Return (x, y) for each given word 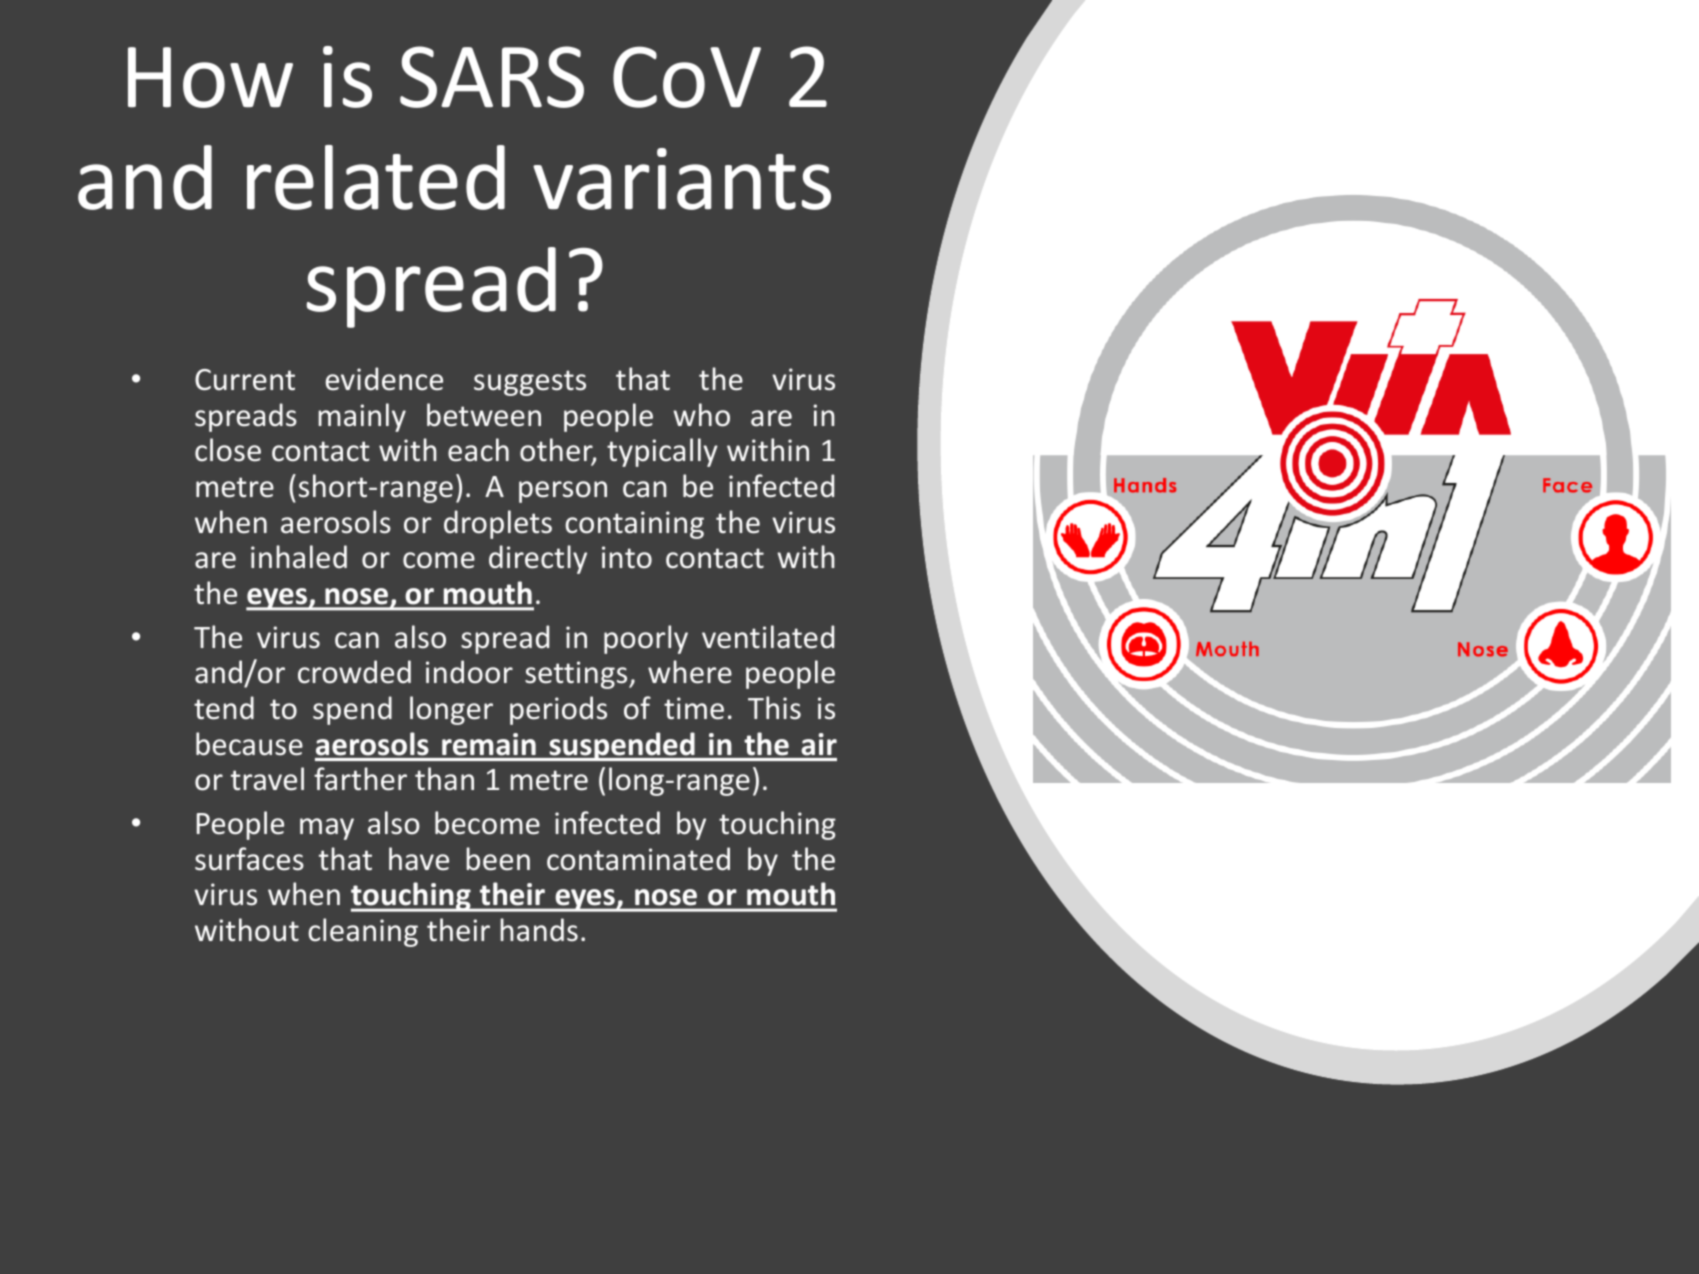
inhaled (299, 557)
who (701, 415)
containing (634, 525)
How (210, 77)
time (694, 708)
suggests (530, 383)
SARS (492, 77)
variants (682, 179)
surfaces (249, 859)
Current (245, 380)
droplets (498, 524)
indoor (469, 672)
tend (224, 708)
